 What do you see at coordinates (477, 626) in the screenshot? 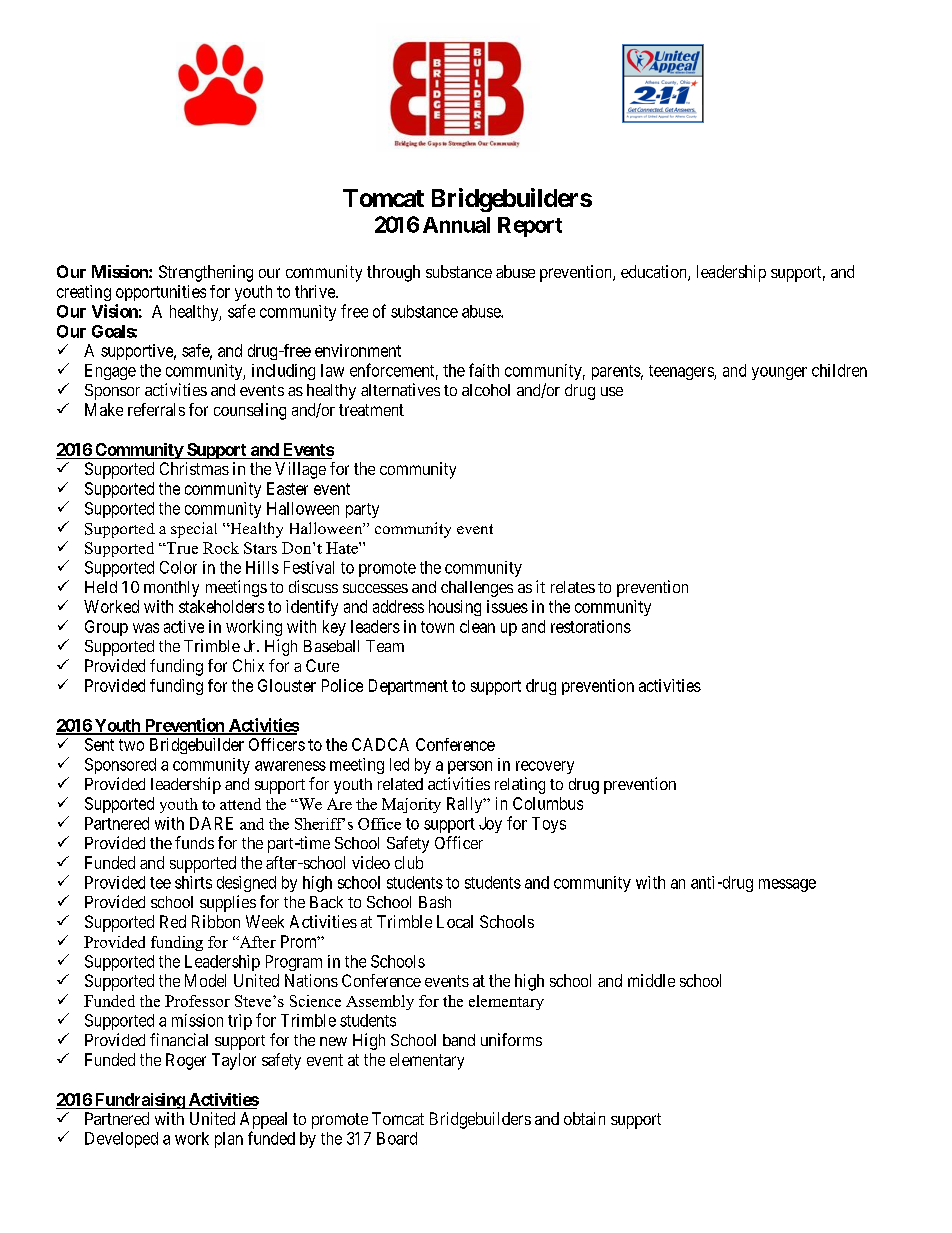
I see `clean` at bounding box center [477, 626].
